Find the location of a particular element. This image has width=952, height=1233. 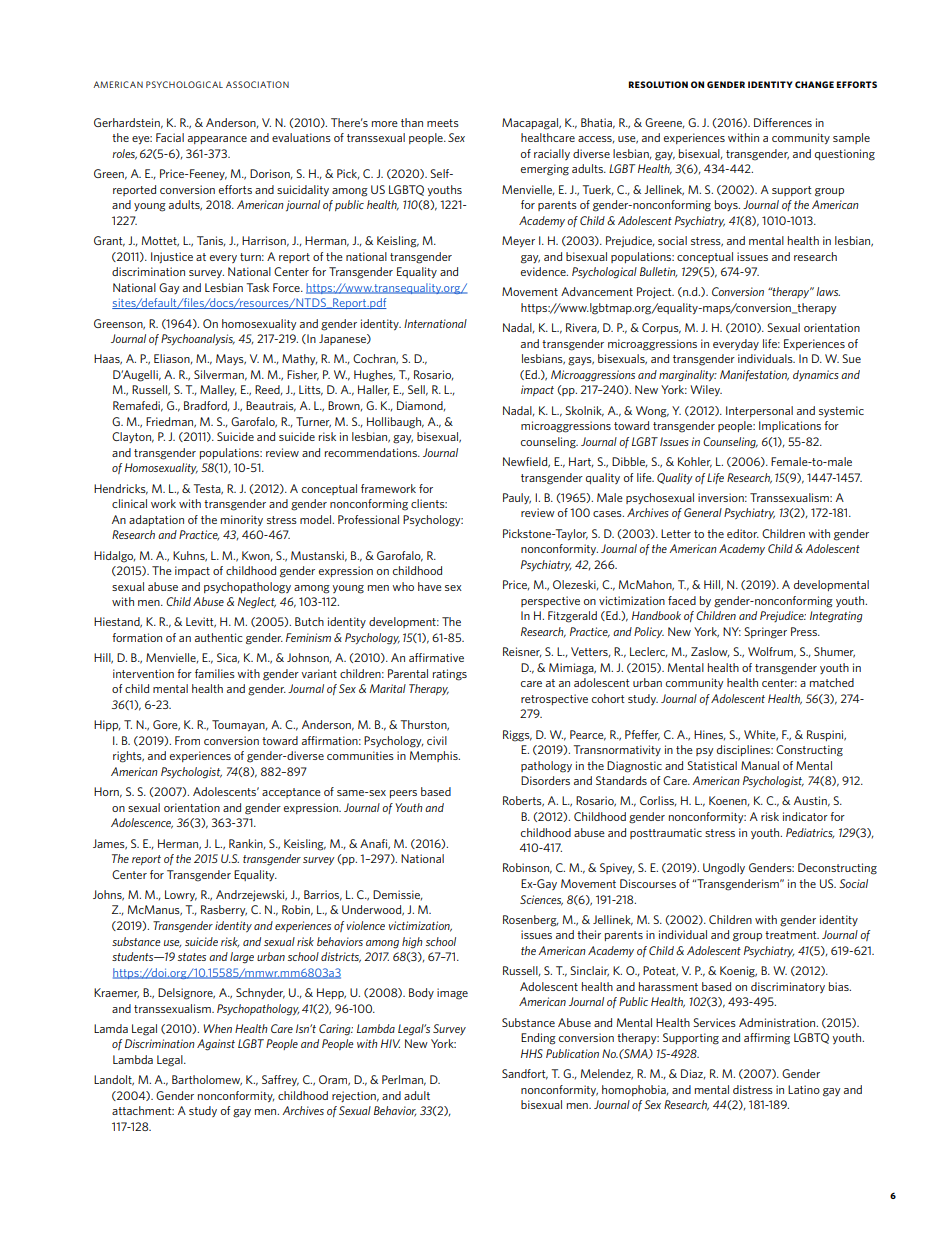

Against is located at coordinates (216, 1045).
